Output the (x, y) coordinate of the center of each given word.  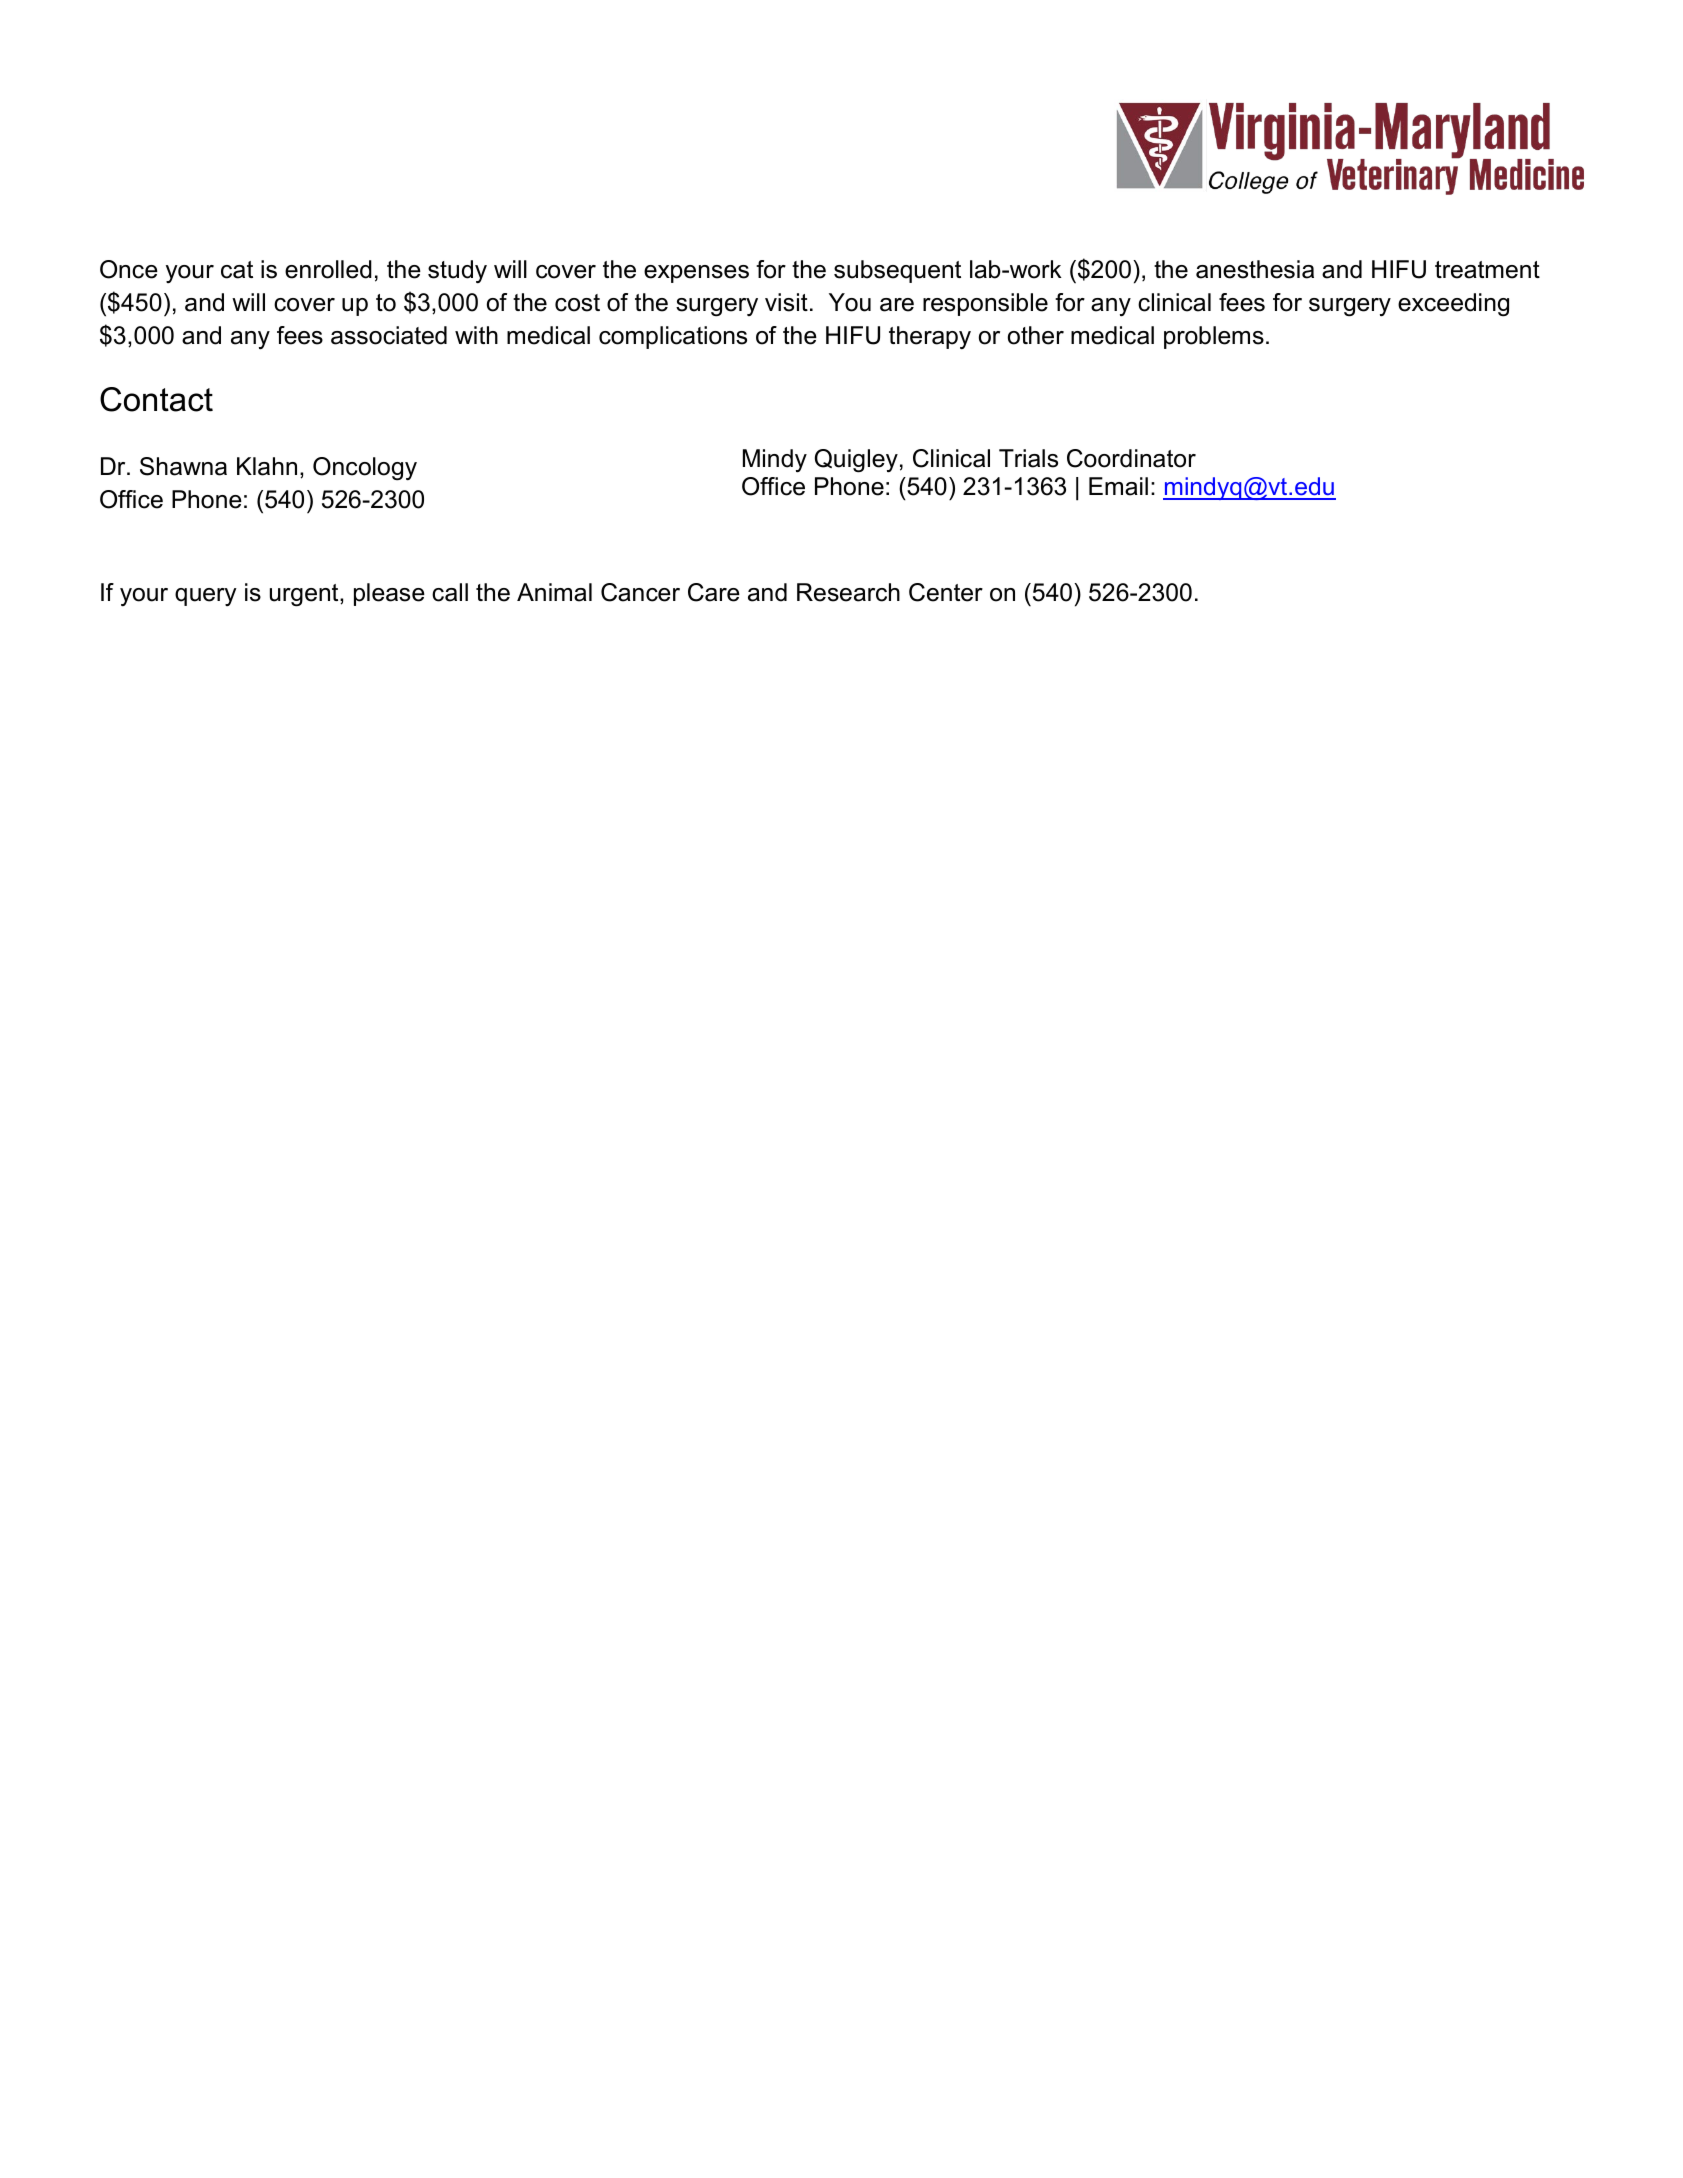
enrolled (328, 269)
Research (848, 592)
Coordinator (1131, 458)
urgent (305, 595)
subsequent (897, 271)
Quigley (856, 461)
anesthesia (1255, 269)
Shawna (183, 466)
